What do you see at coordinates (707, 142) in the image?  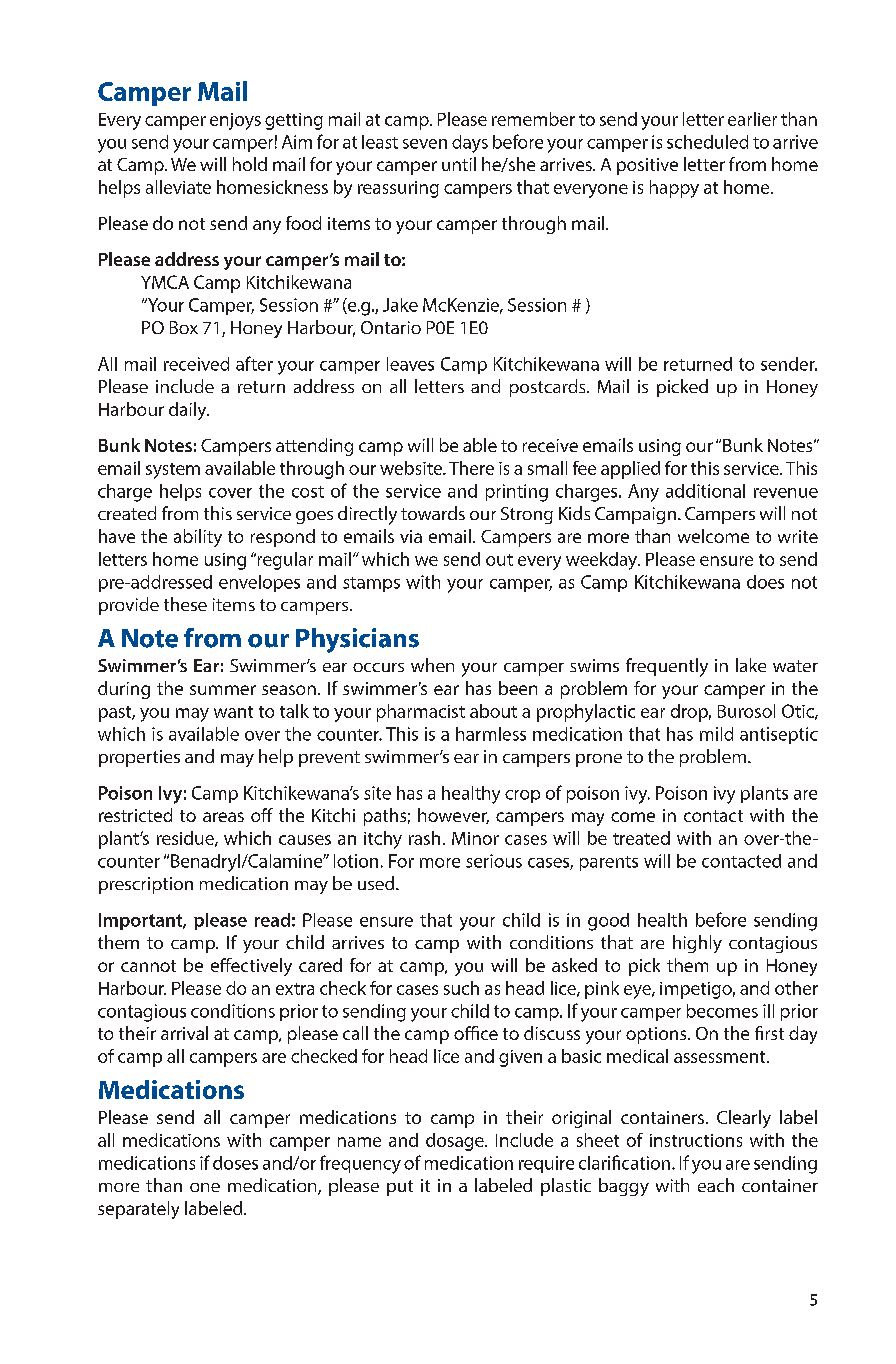 I see `scheduled` at bounding box center [707, 142].
